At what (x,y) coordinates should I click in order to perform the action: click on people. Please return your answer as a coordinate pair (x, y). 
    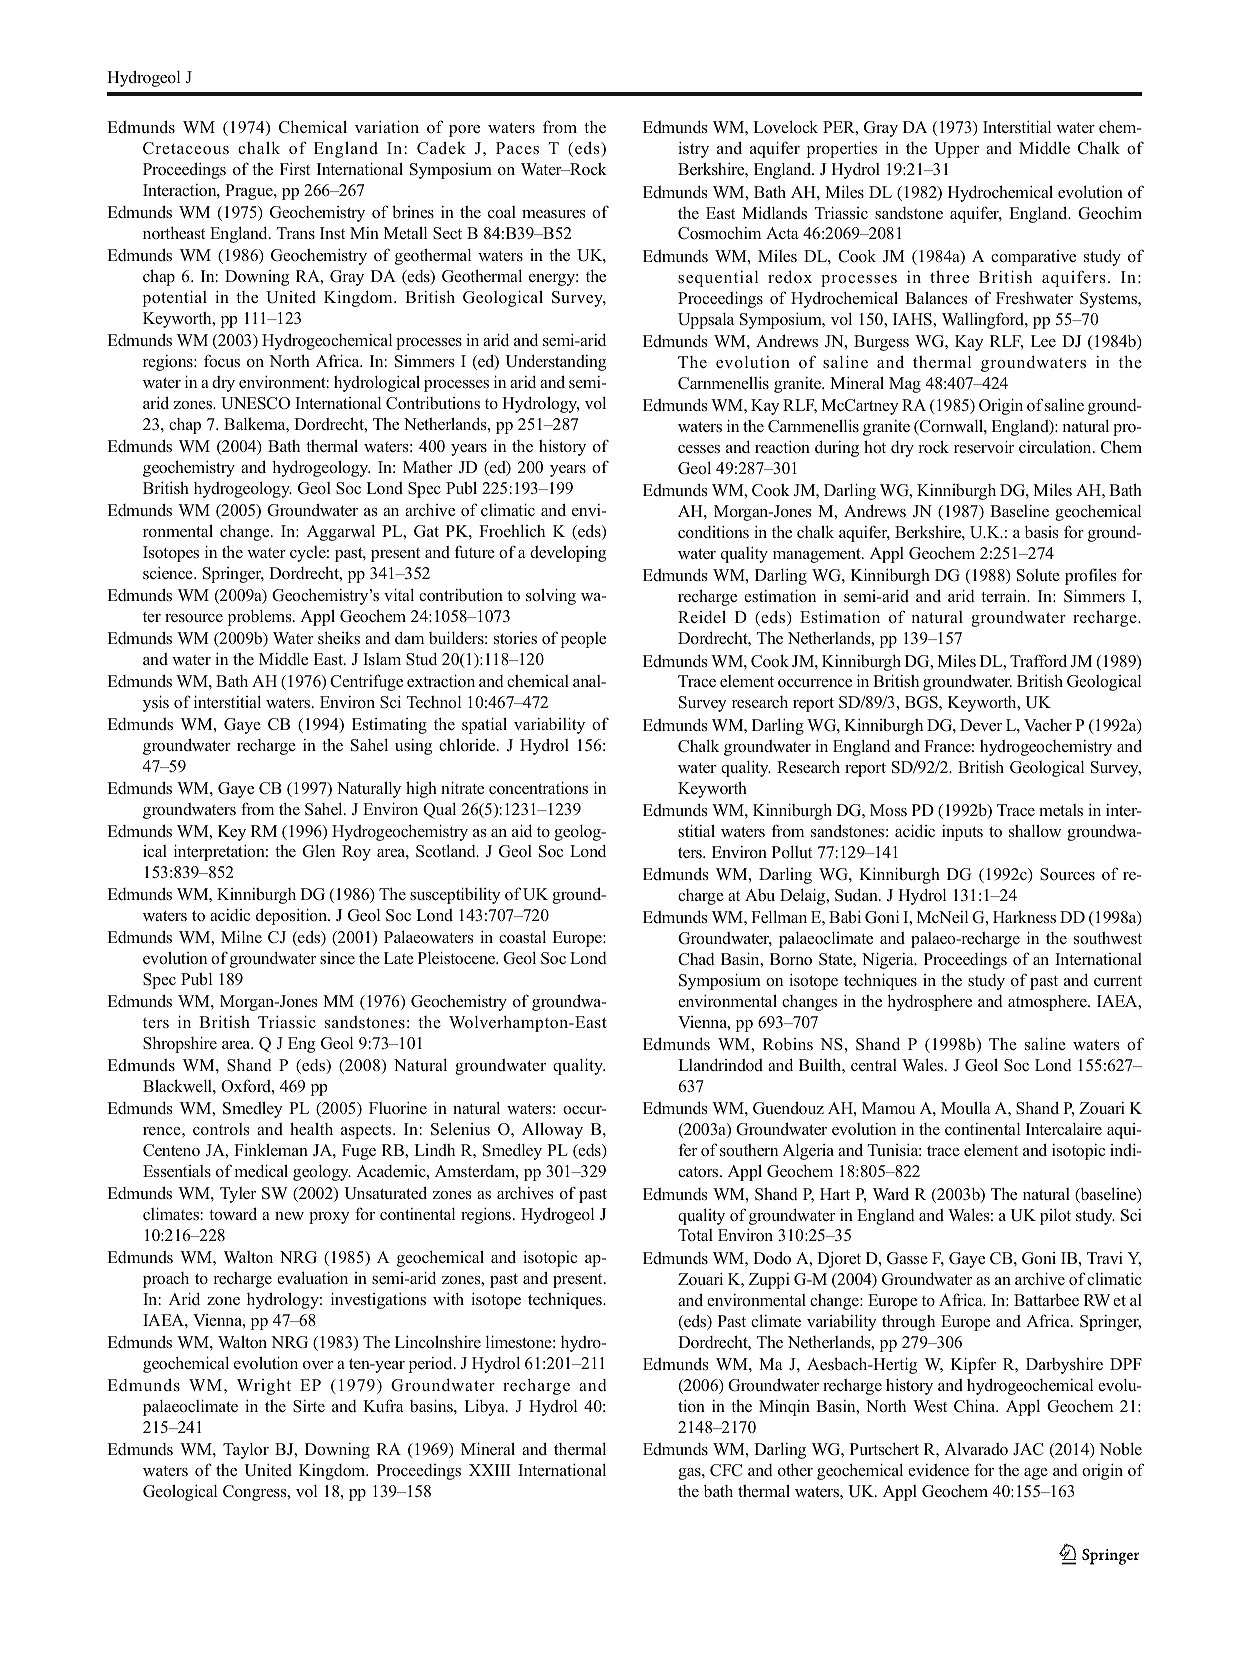
    Looking at the image, I should click on (583, 640).
